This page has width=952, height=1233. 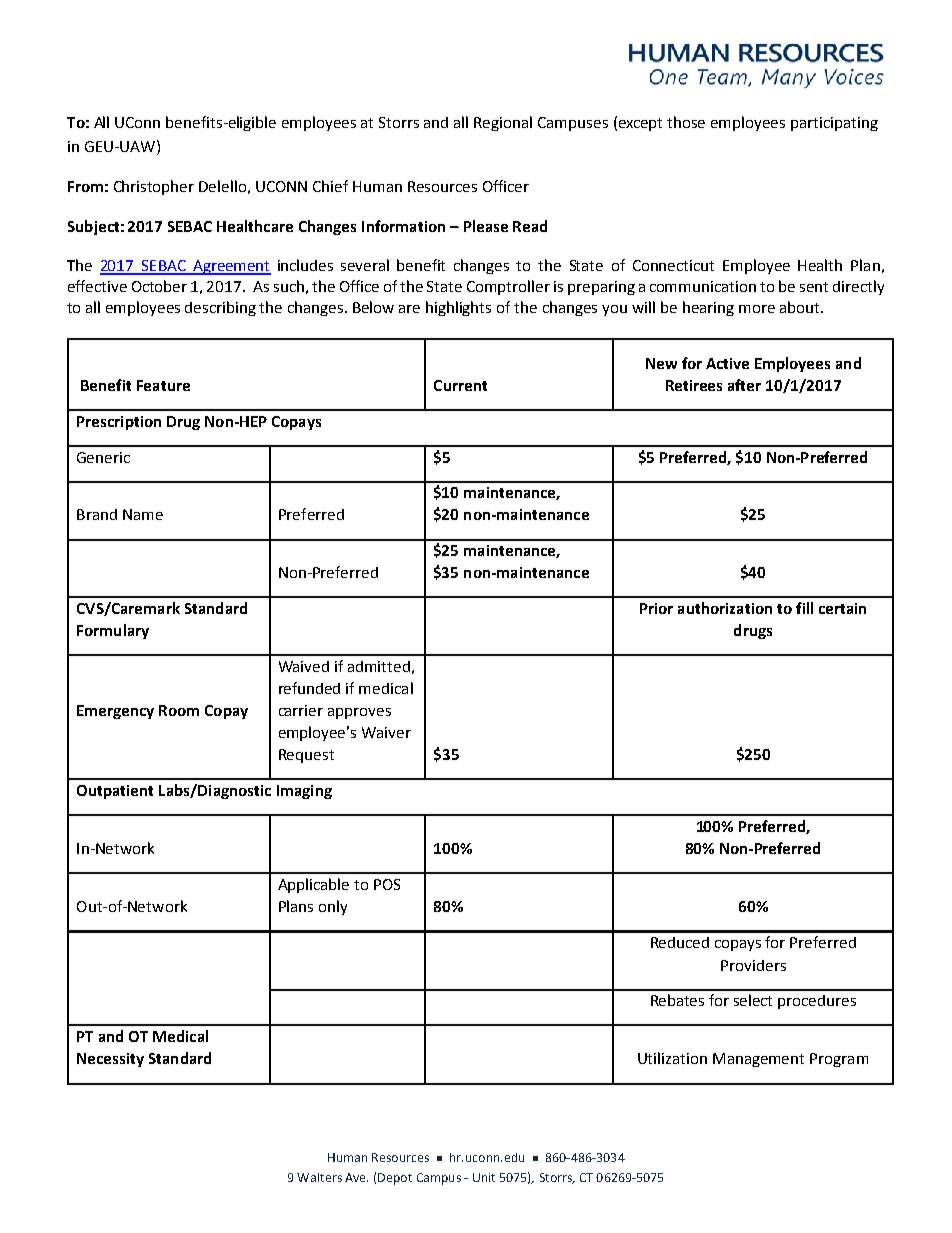 I want to click on Name, so click(x=143, y=514).
